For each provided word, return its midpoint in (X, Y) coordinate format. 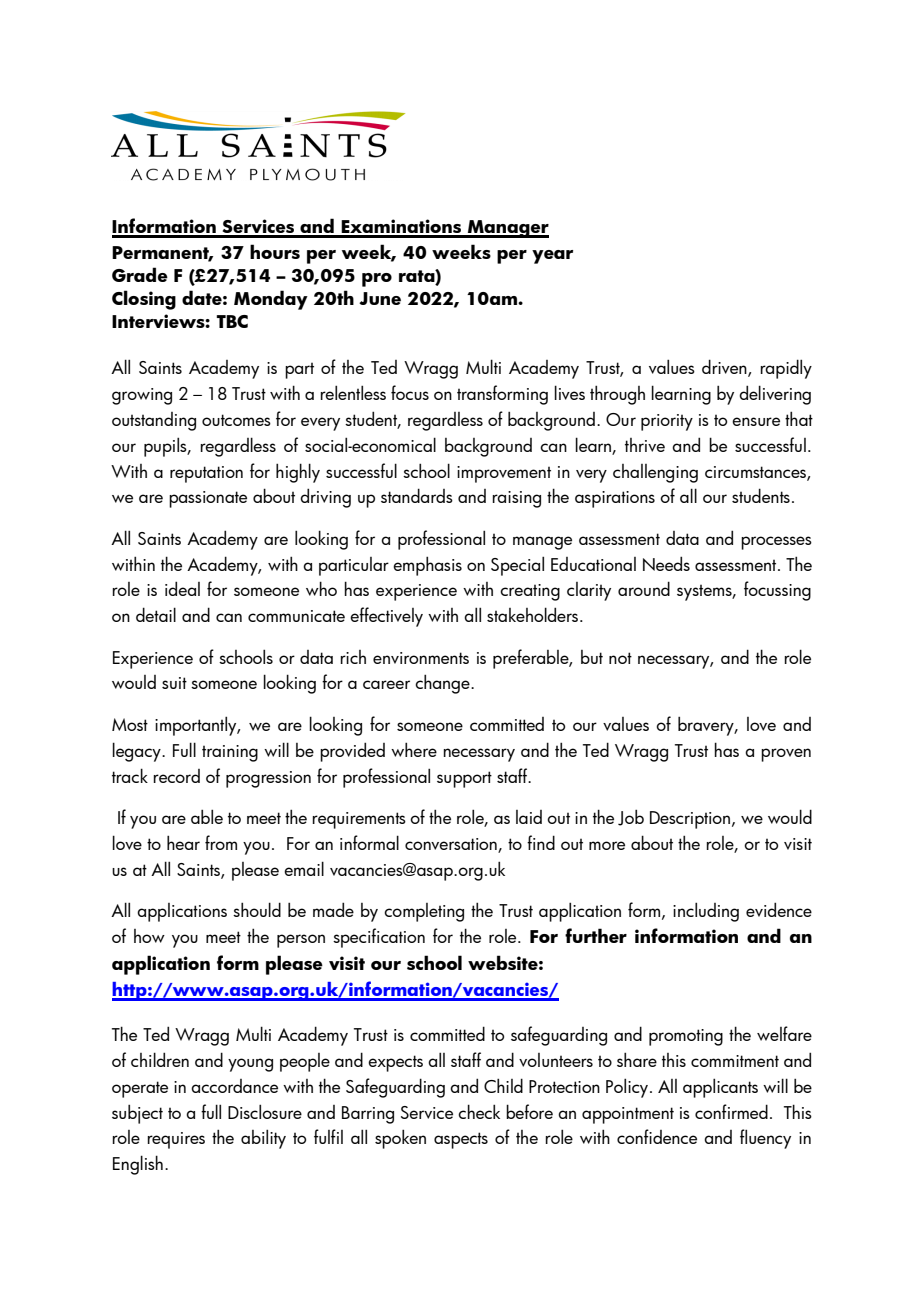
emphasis (427, 566)
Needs (666, 563)
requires (176, 1140)
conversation (452, 845)
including (706, 912)
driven (725, 368)
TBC (232, 321)
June (380, 298)
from (221, 842)
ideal (182, 588)
